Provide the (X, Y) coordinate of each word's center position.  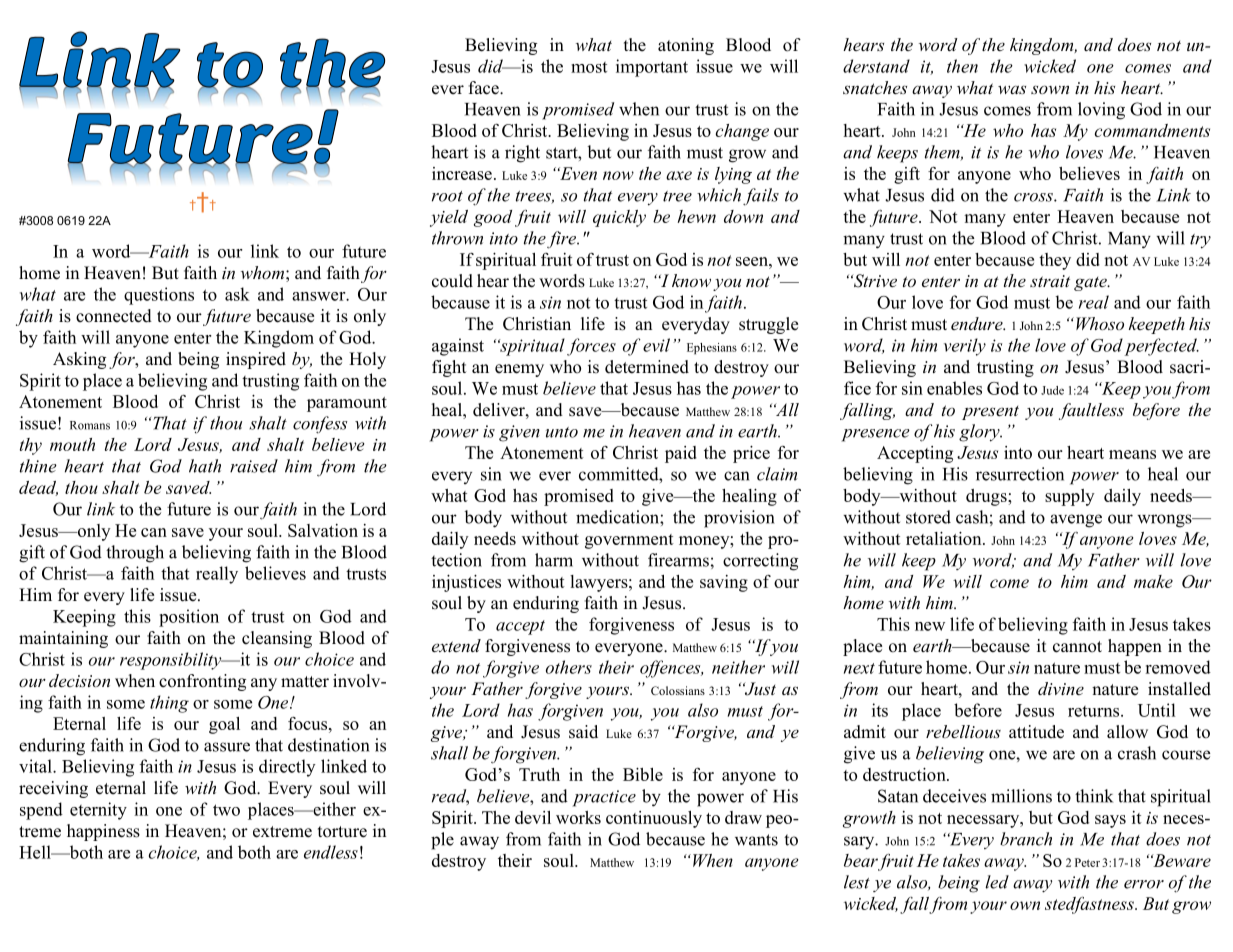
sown (1050, 89)
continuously (654, 819)
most (589, 67)
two (226, 810)
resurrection (1020, 474)
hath (205, 466)
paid (681, 454)
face (485, 88)
